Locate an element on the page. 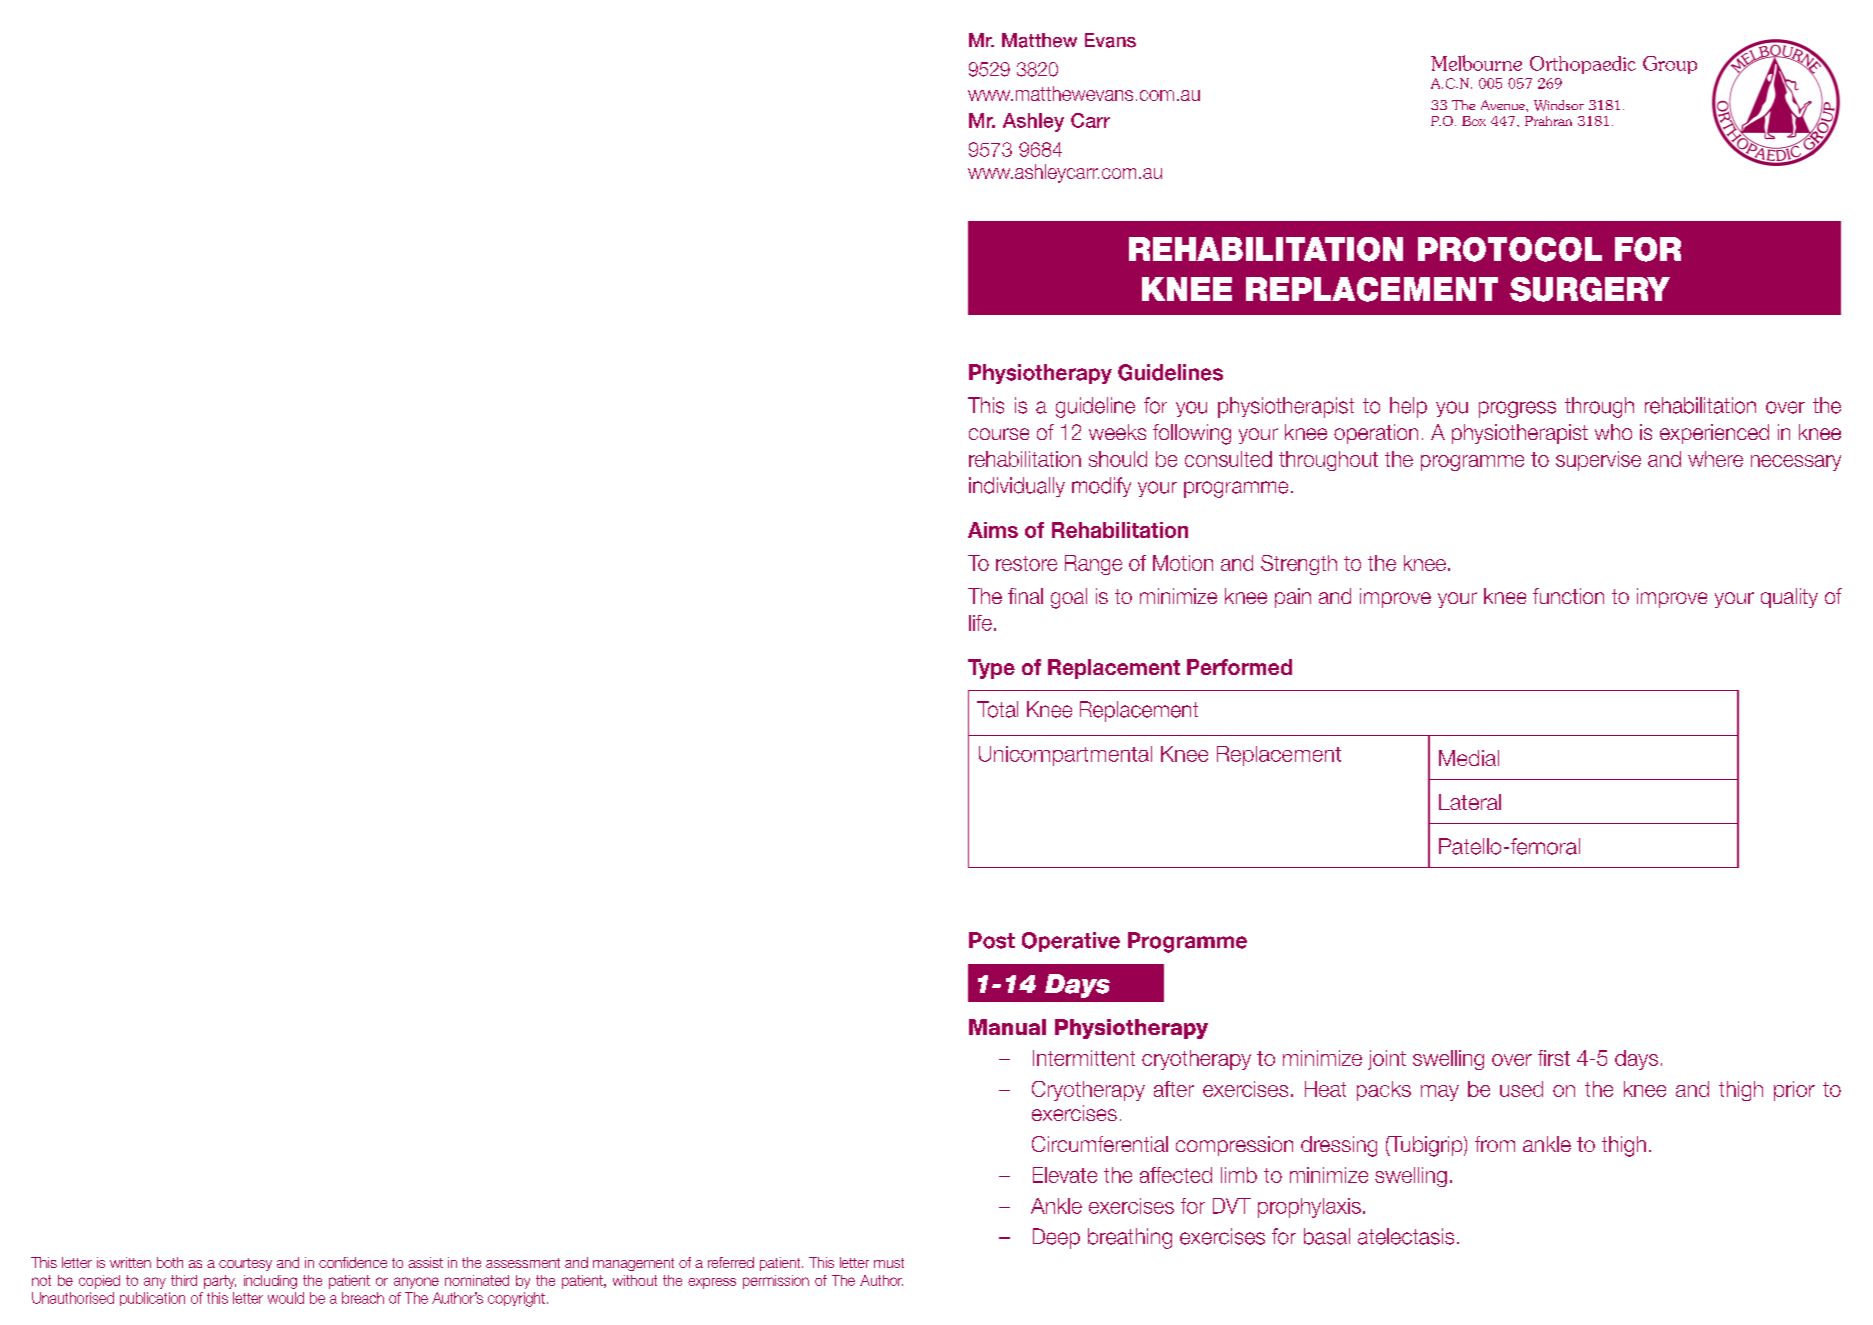 The image size is (1873, 1325). Type is located at coordinates (991, 669).
